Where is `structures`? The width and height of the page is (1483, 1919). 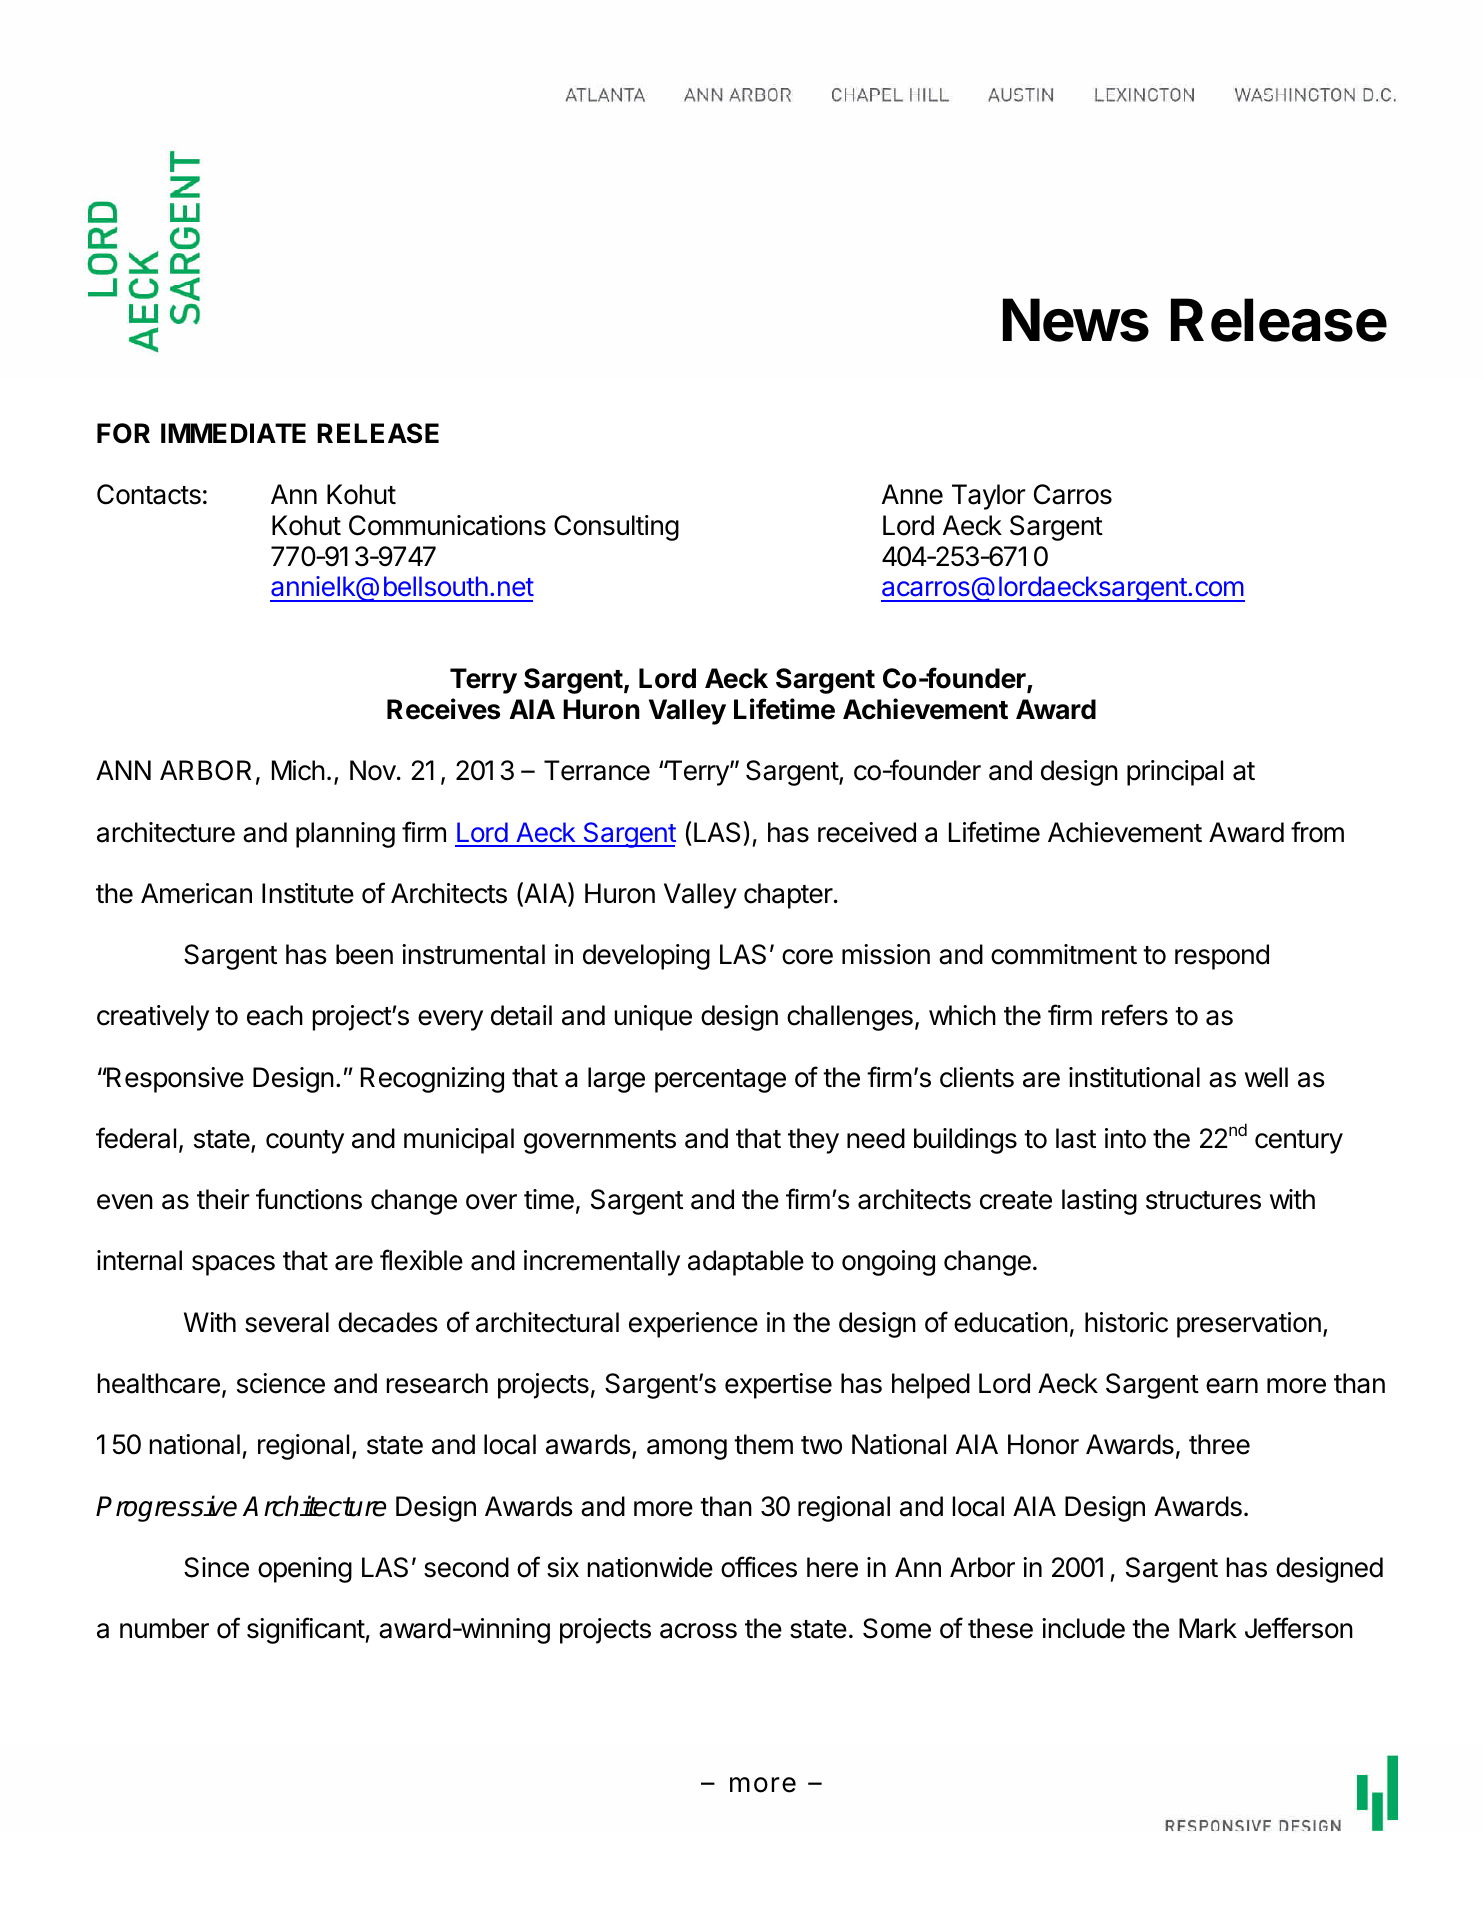
structures is located at coordinates (1203, 1200).
